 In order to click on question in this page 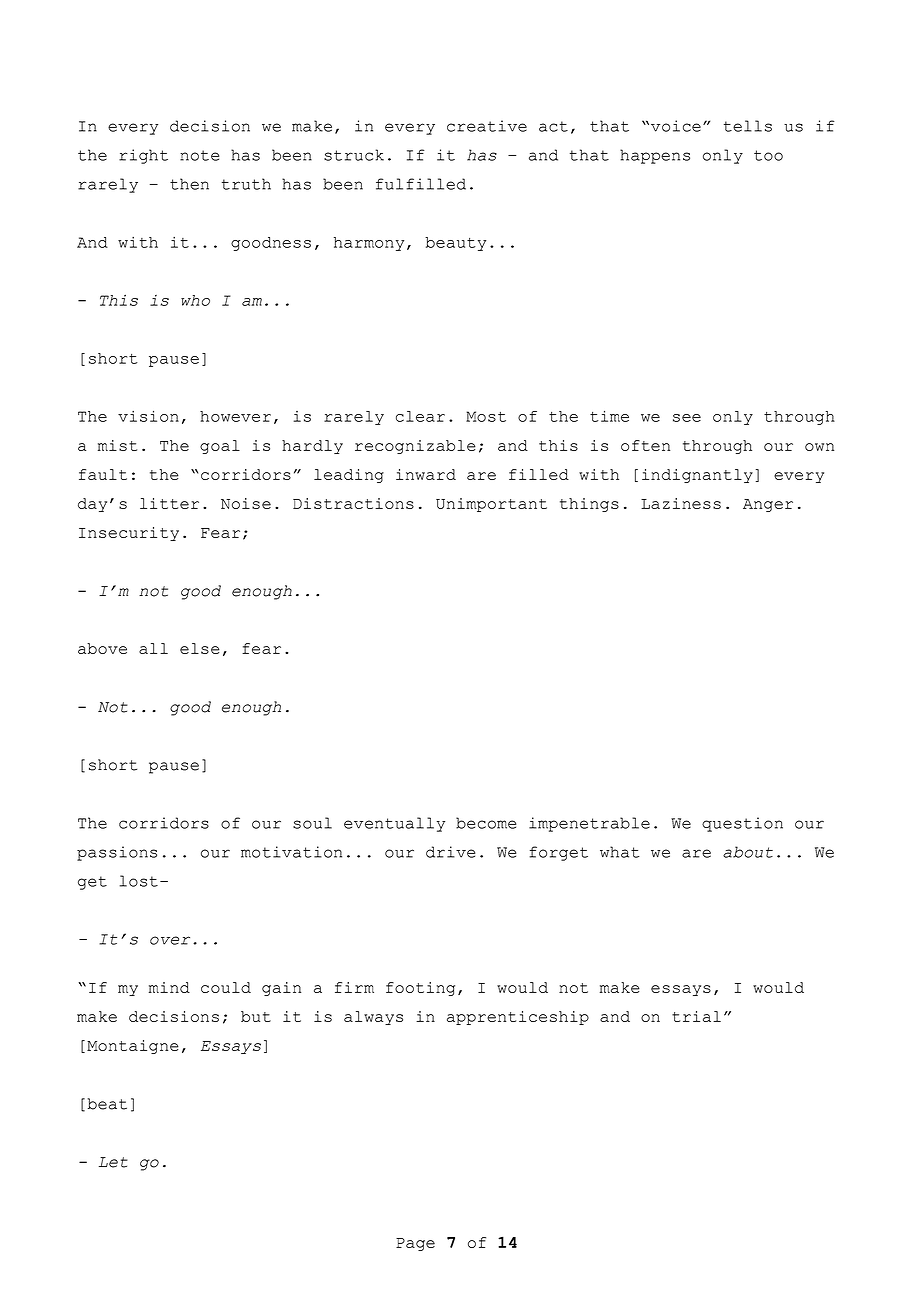, I will do `click(742, 824)`.
